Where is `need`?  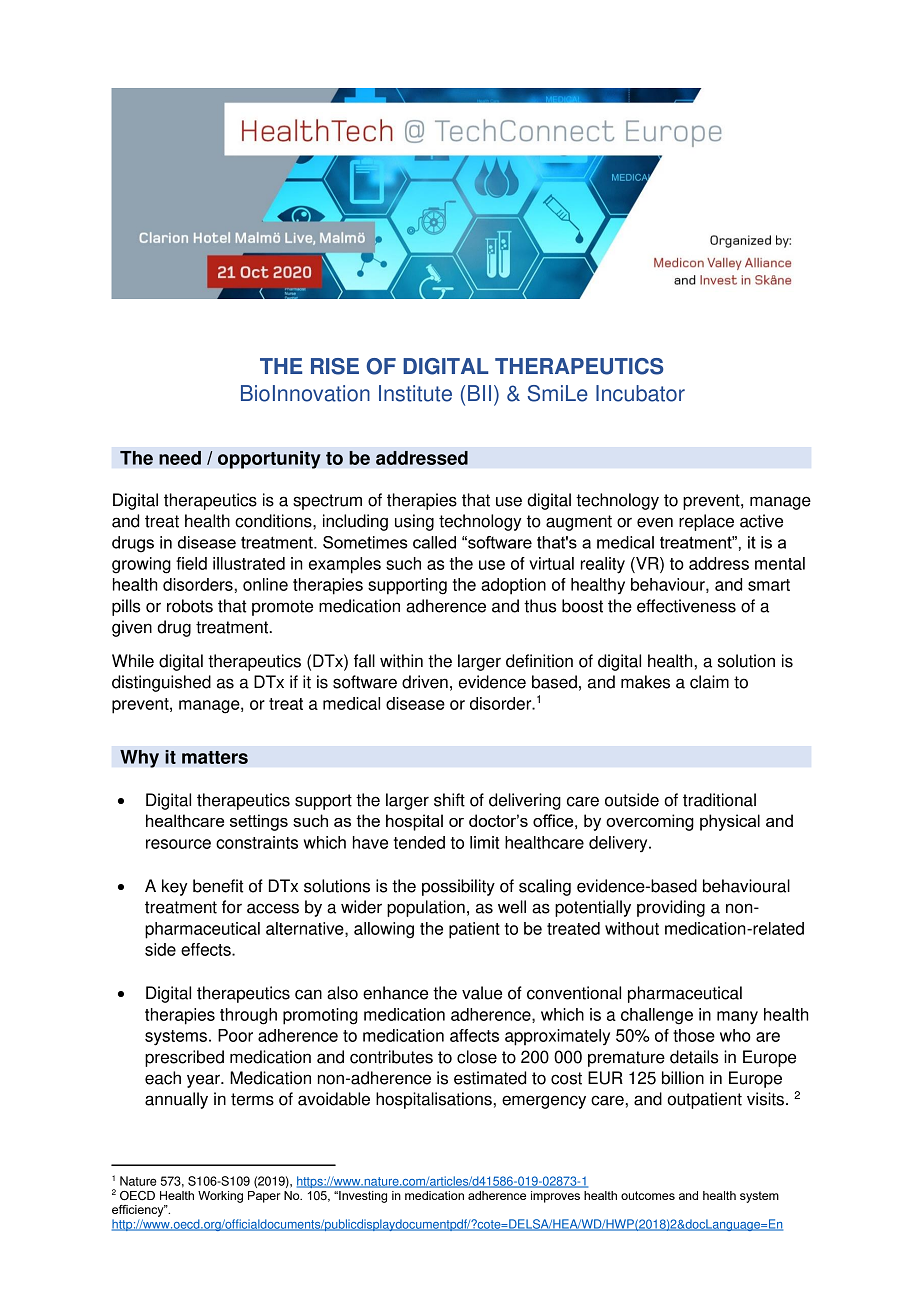
need is located at coordinates (180, 458).
